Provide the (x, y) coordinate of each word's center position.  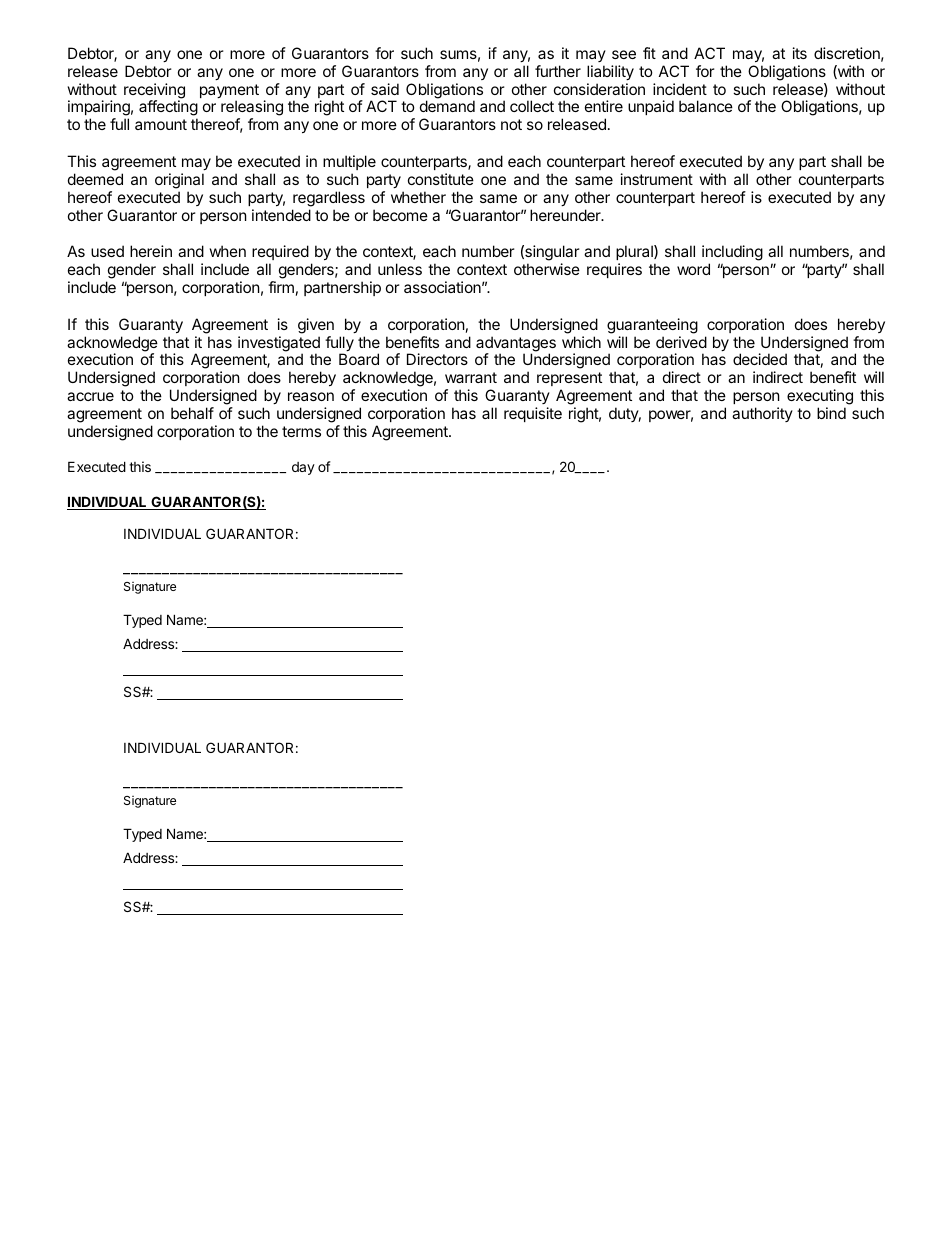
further (558, 71)
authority (762, 414)
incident (680, 89)
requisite (533, 414)
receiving (154, 92)
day (303, 468)
